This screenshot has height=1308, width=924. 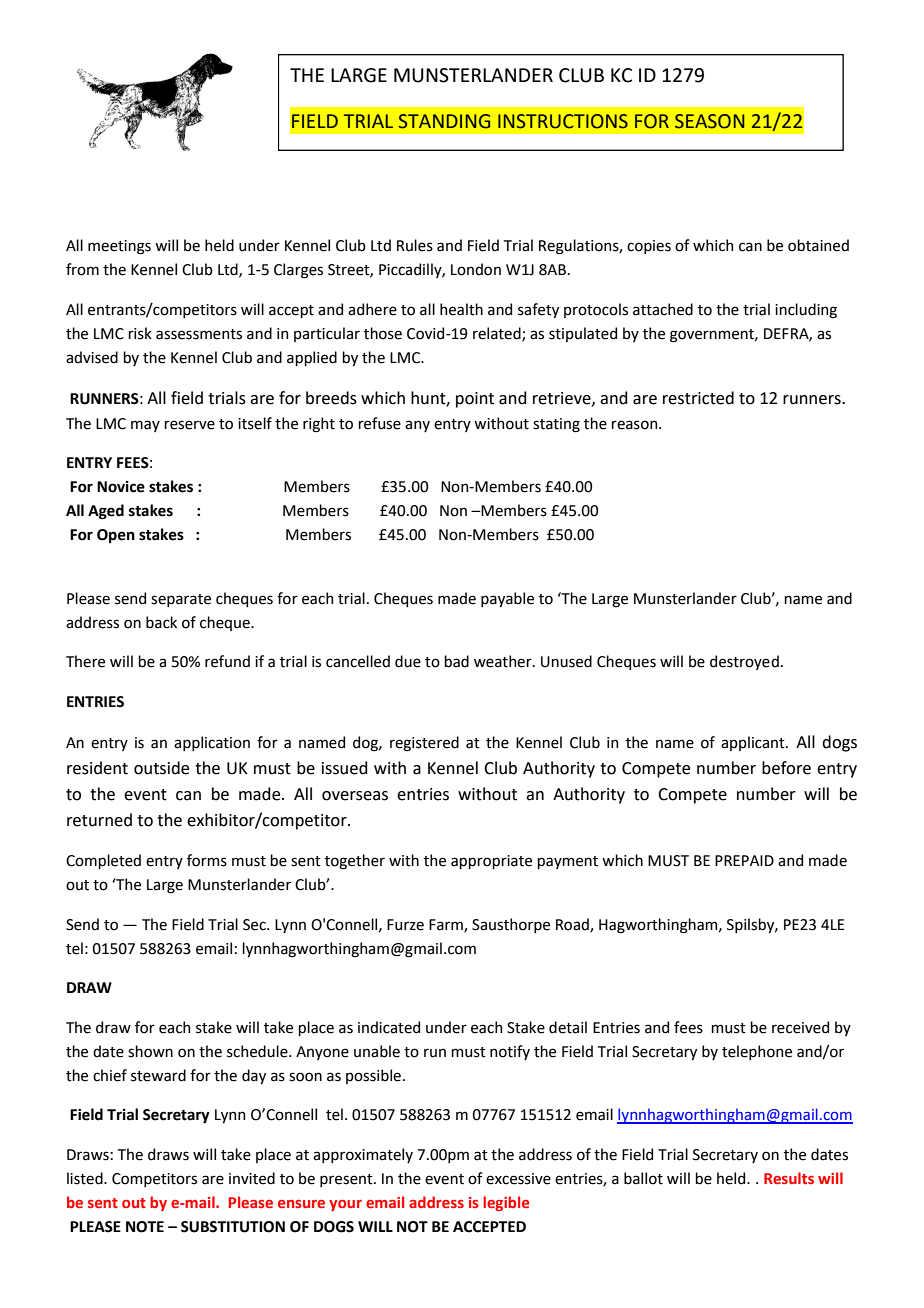 I want to click on bad, so click(x=456, y=661).
